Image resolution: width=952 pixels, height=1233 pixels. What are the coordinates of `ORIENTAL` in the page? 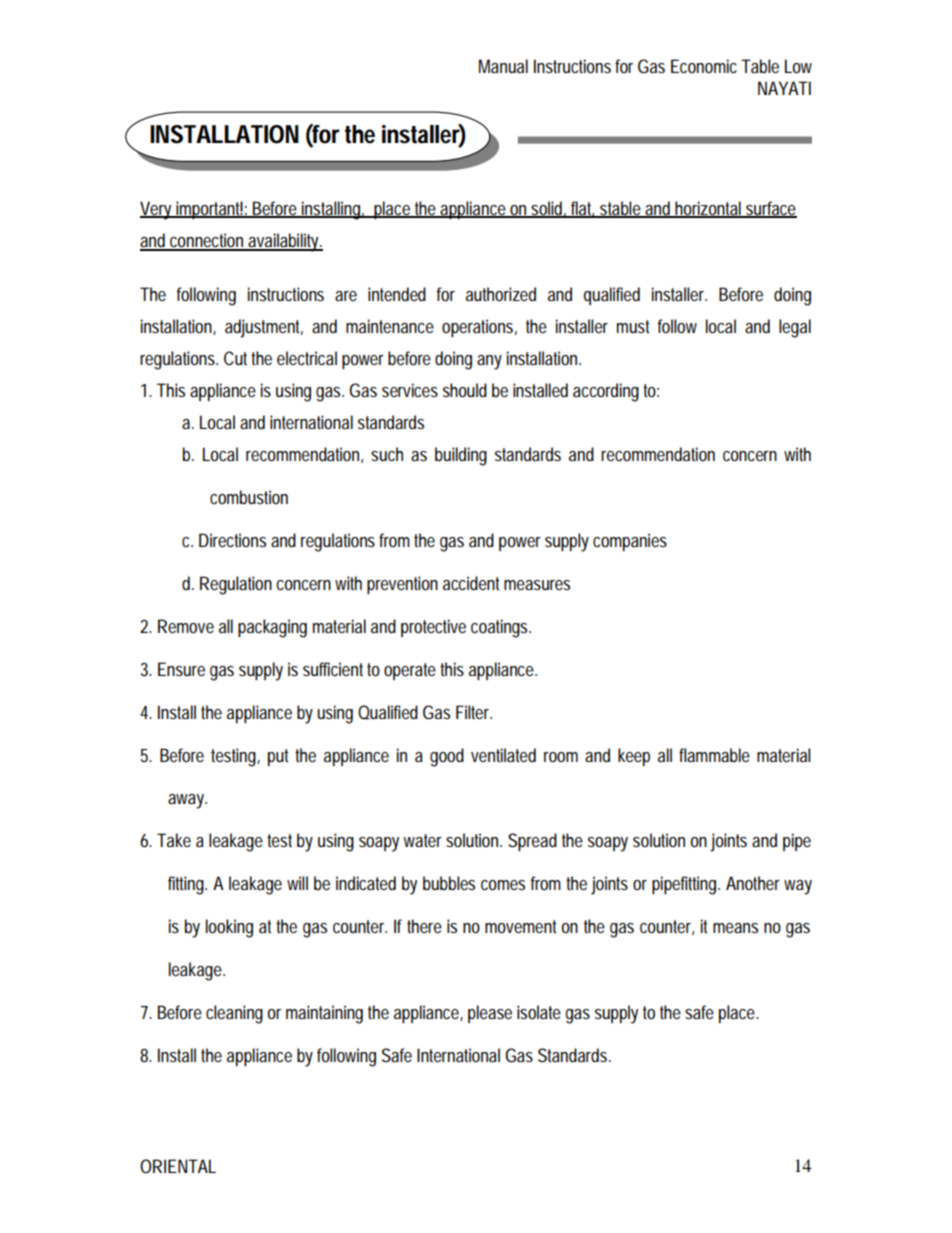 It's located at (178, 1166).
